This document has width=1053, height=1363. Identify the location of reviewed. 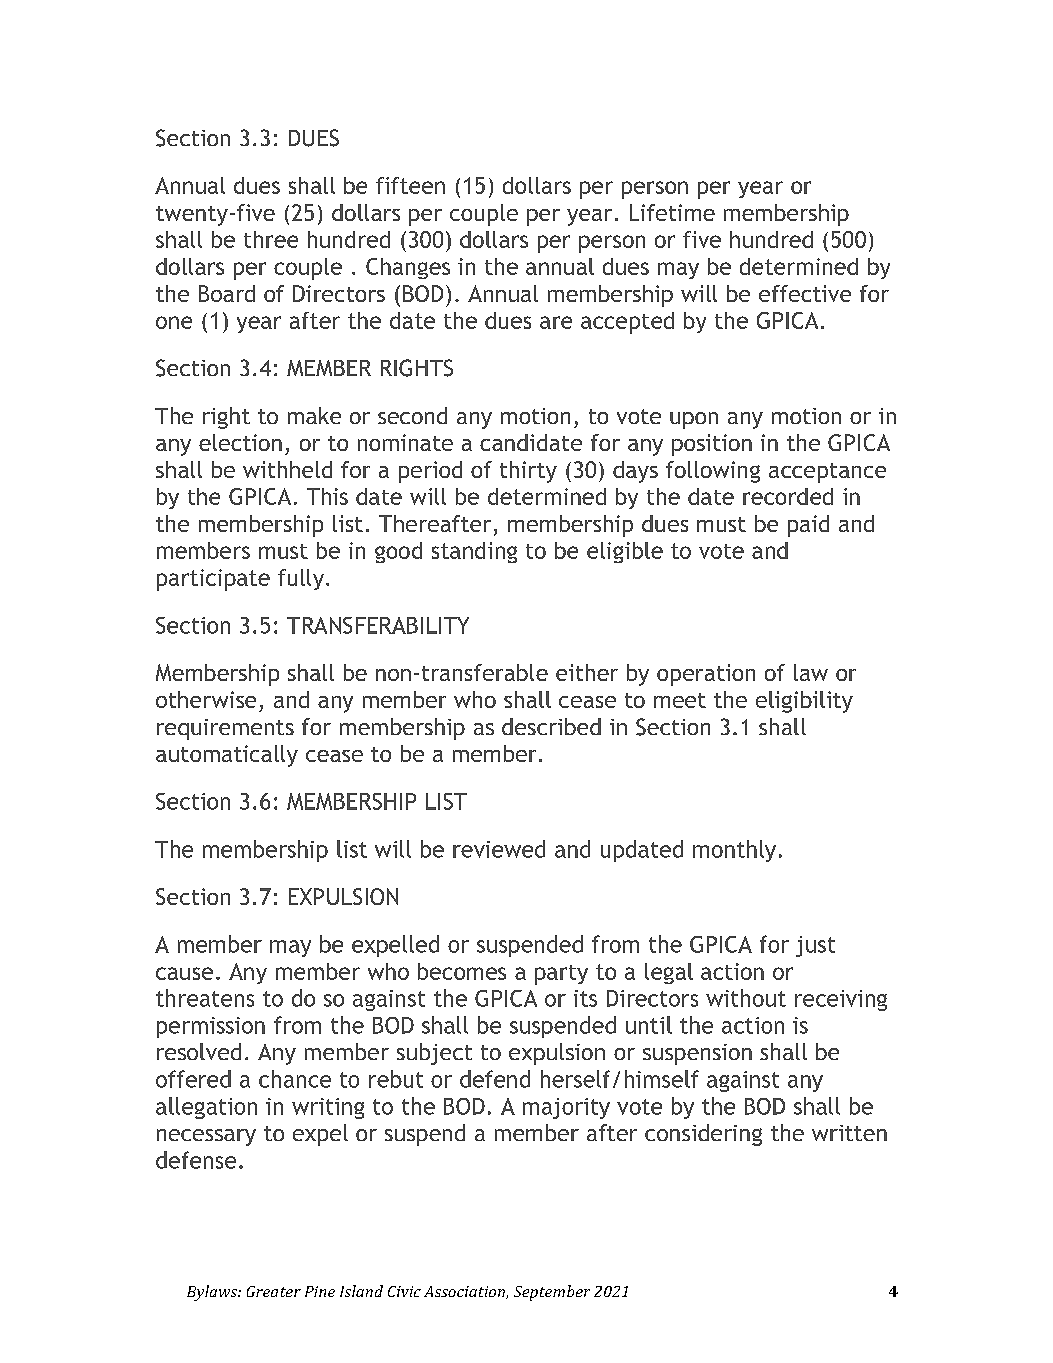
(499, 849).
